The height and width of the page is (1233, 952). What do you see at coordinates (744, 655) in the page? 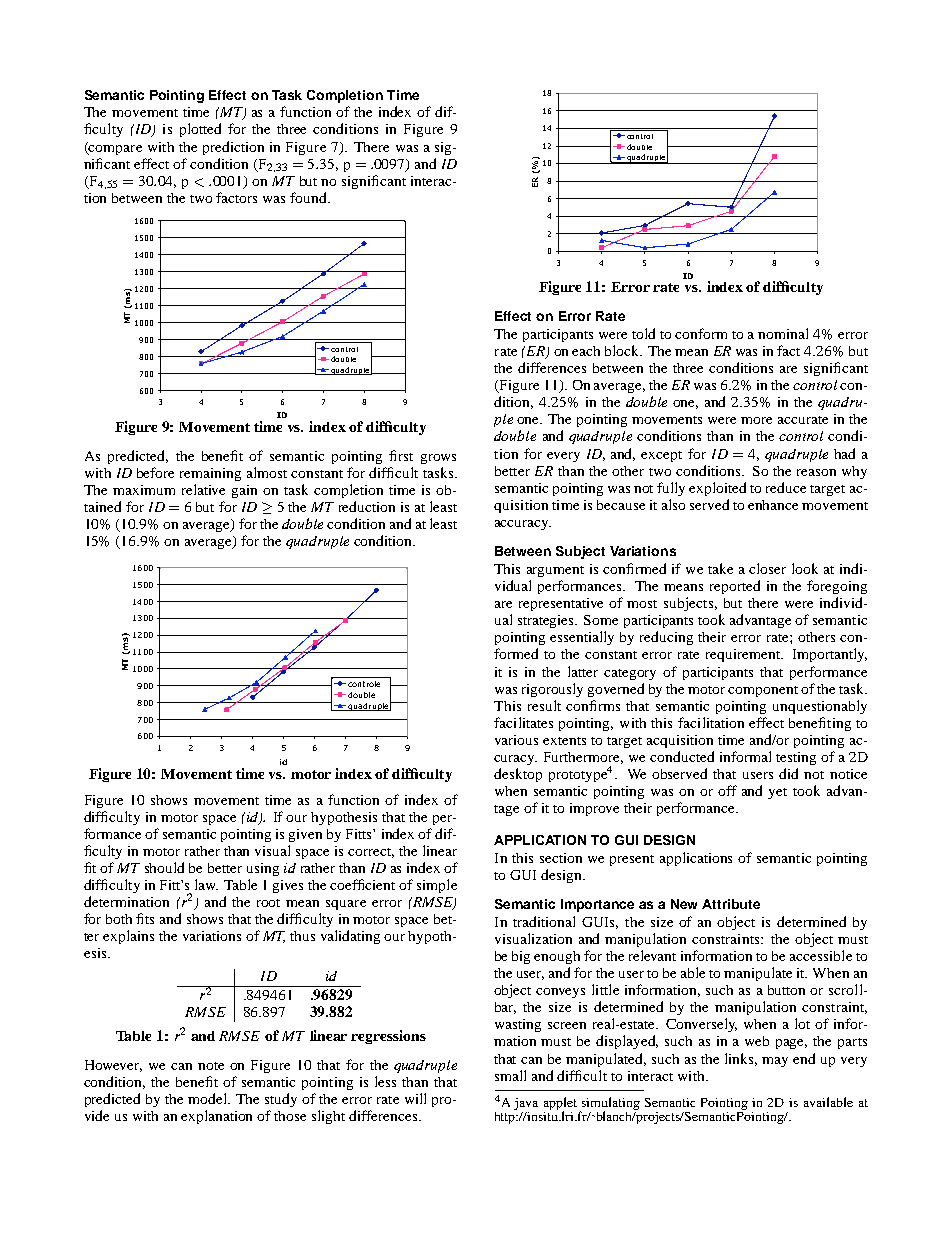
I see `requirement` at bounding box center [744, 655].
